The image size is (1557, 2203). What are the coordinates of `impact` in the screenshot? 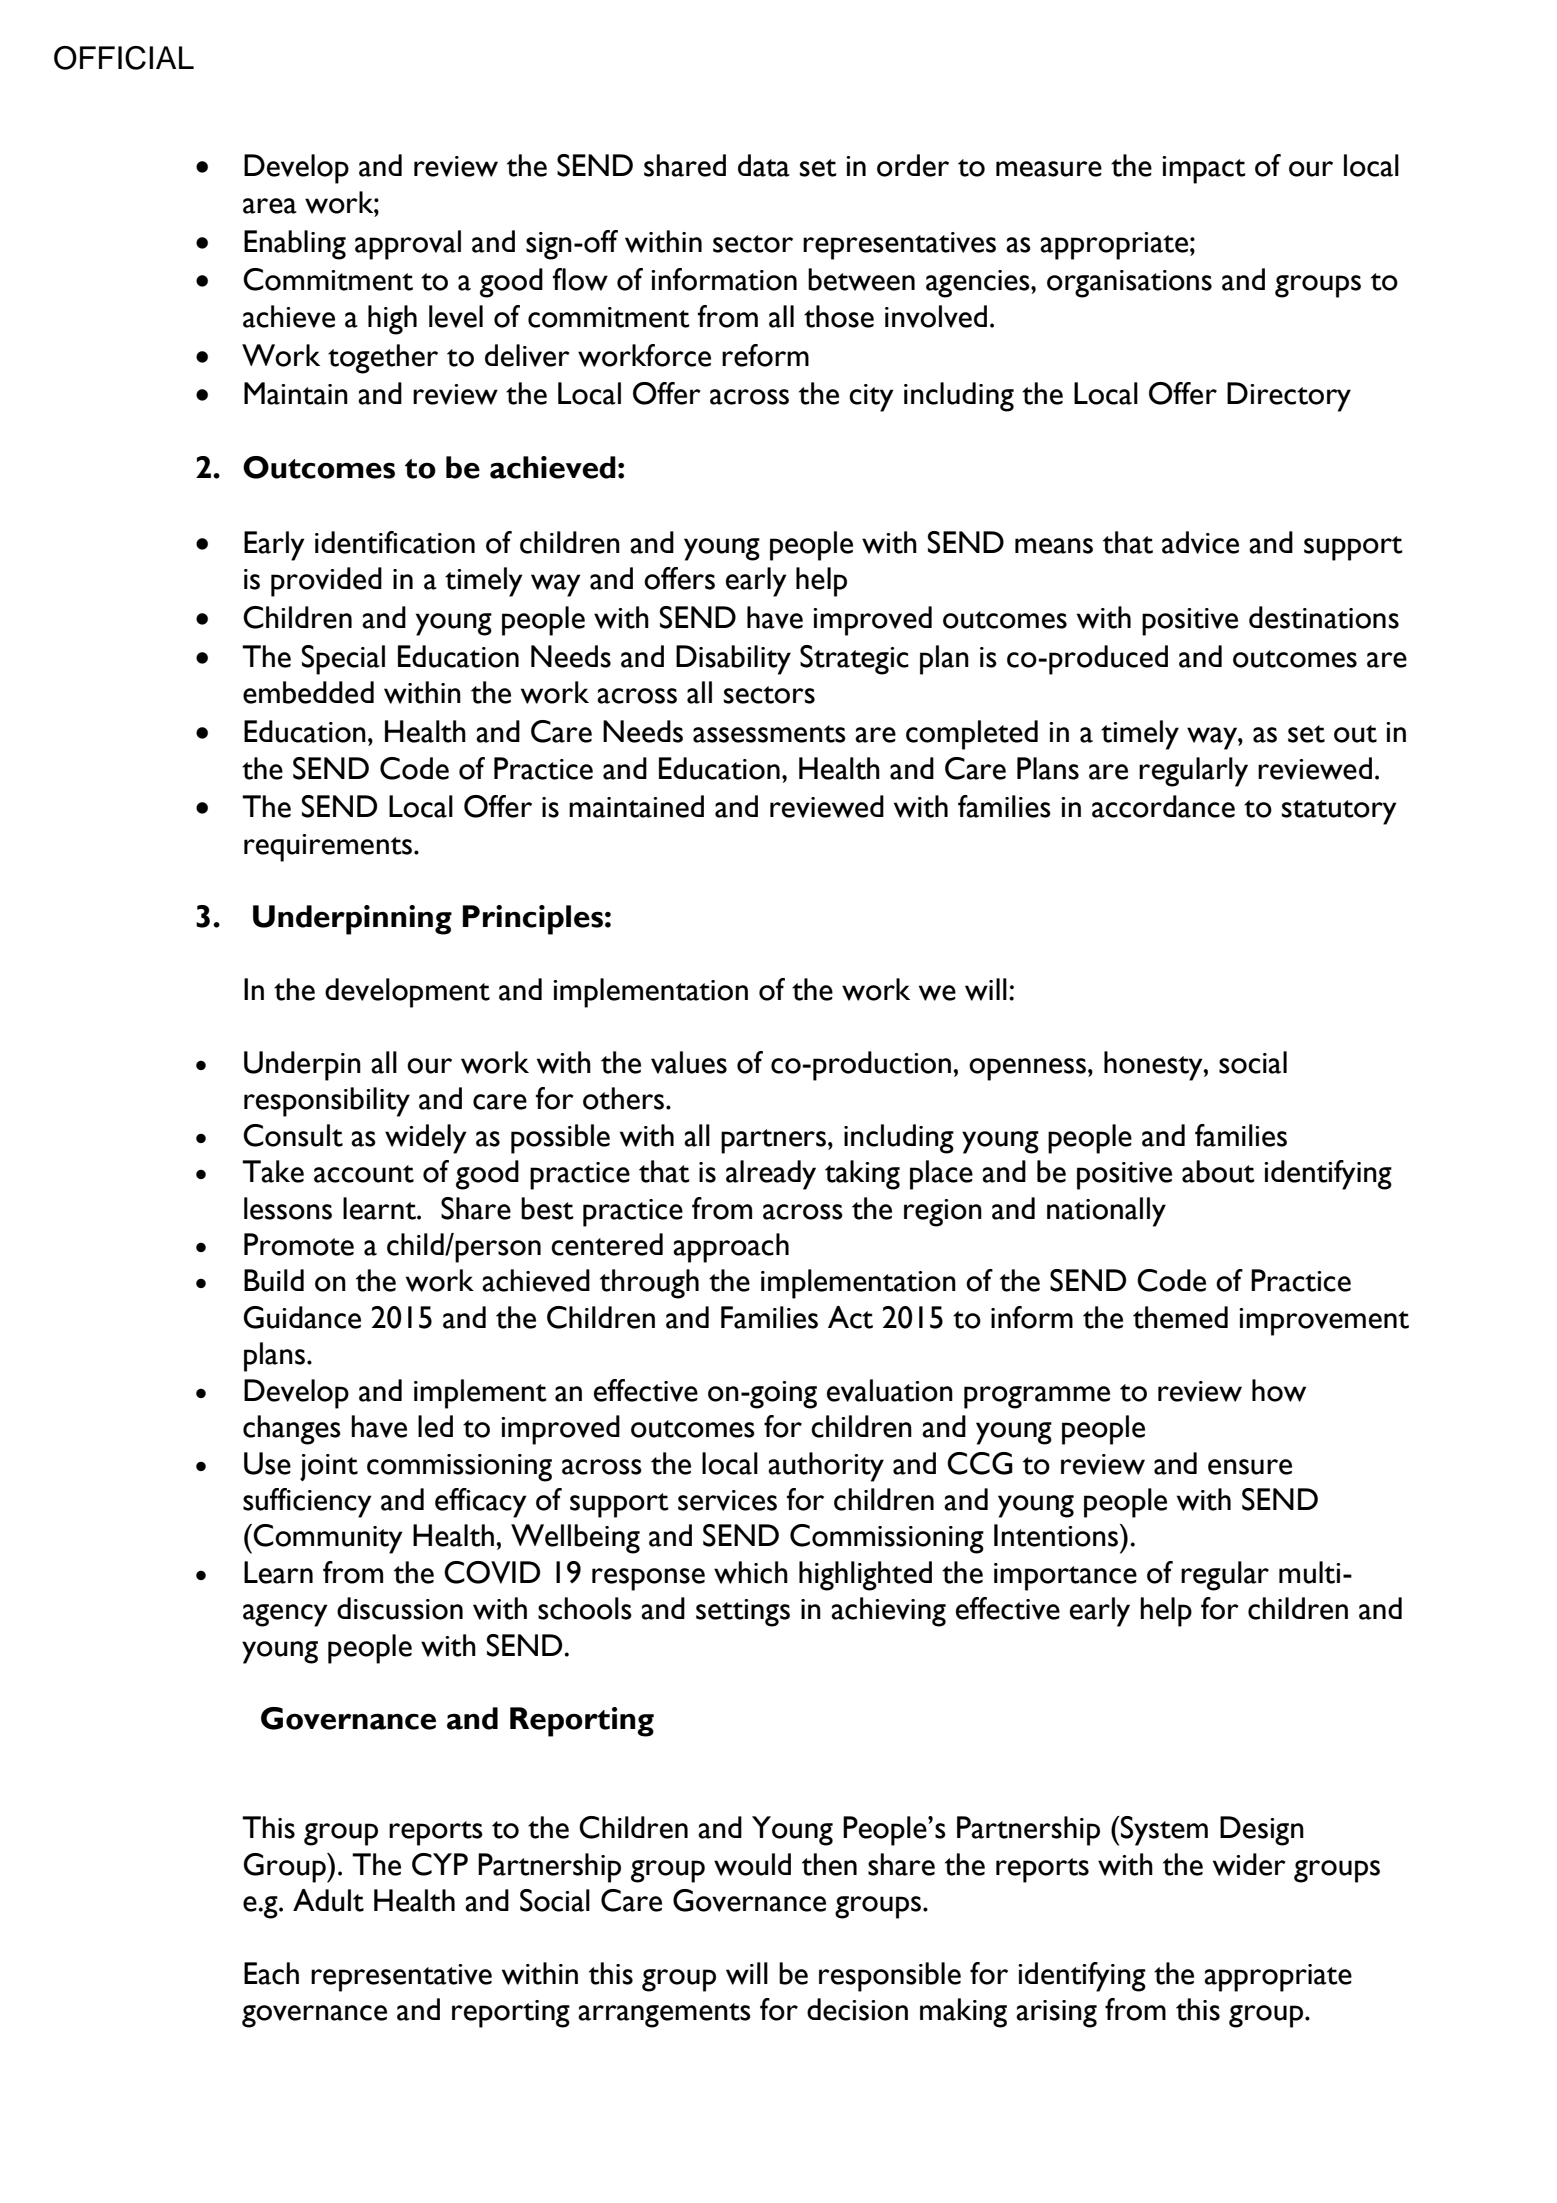 It's located at (1204, 170).
